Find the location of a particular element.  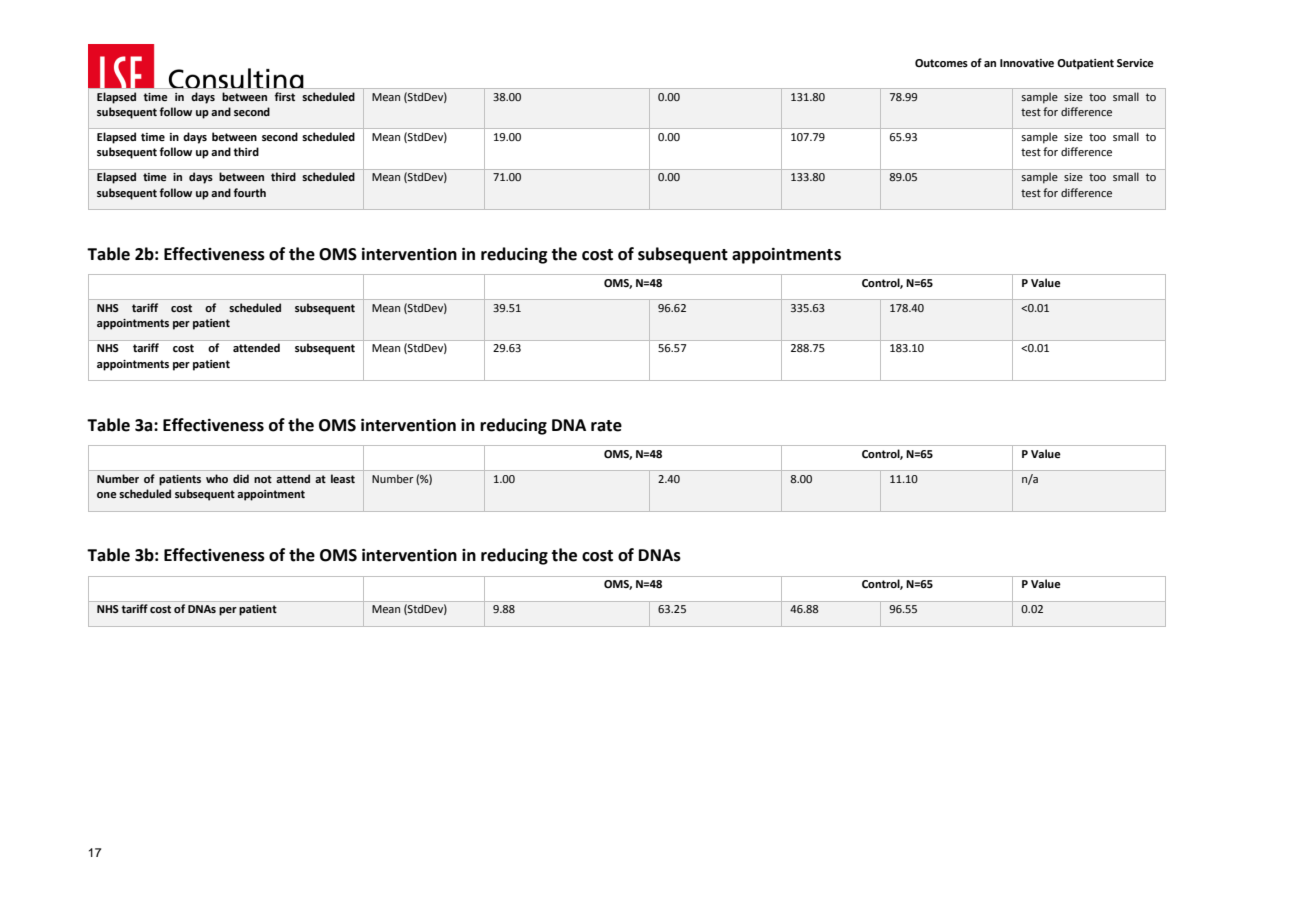

least is located at coordinates (343, 478).
